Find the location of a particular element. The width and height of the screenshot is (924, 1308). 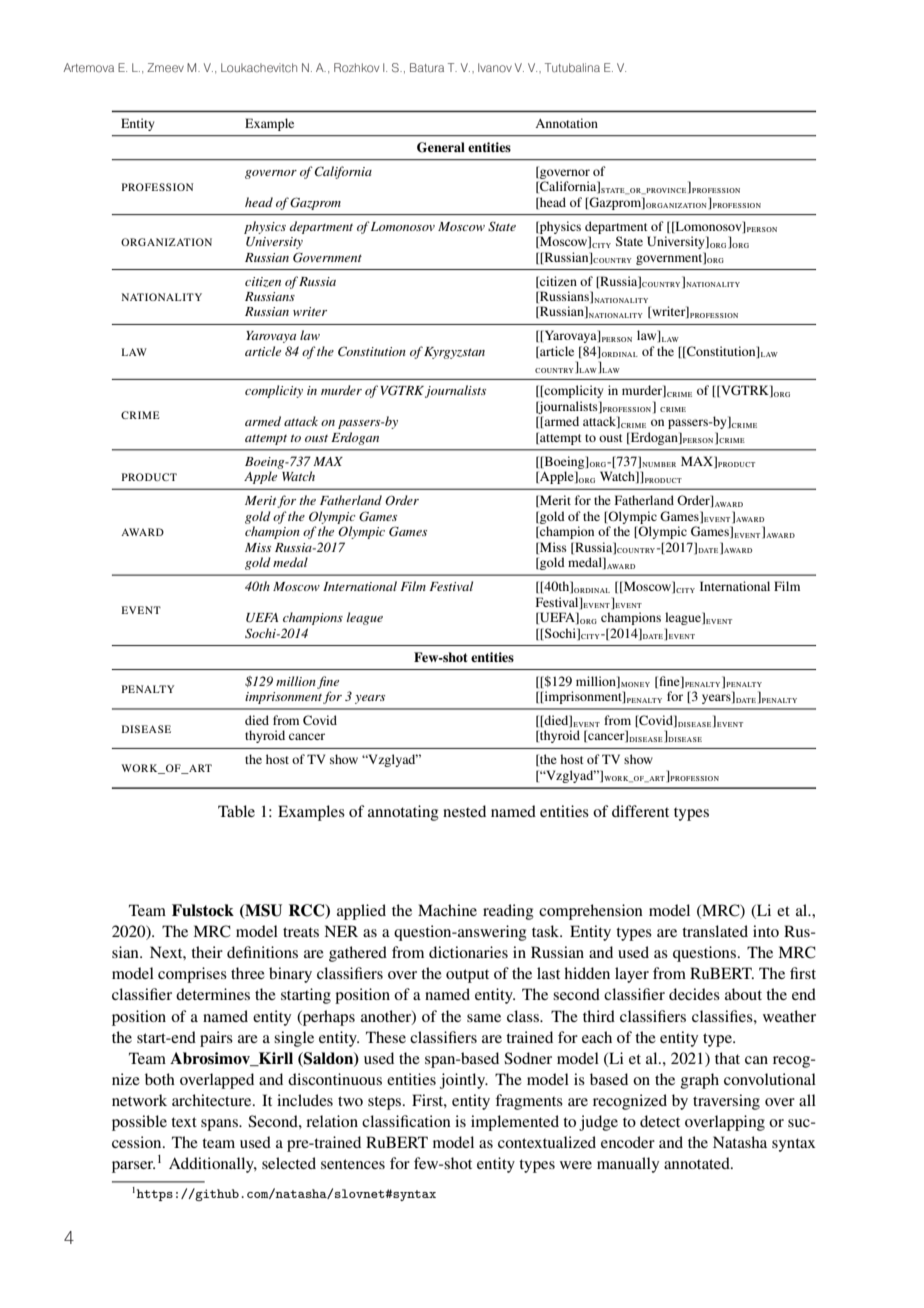

General is located at coordinates (441, 147).
